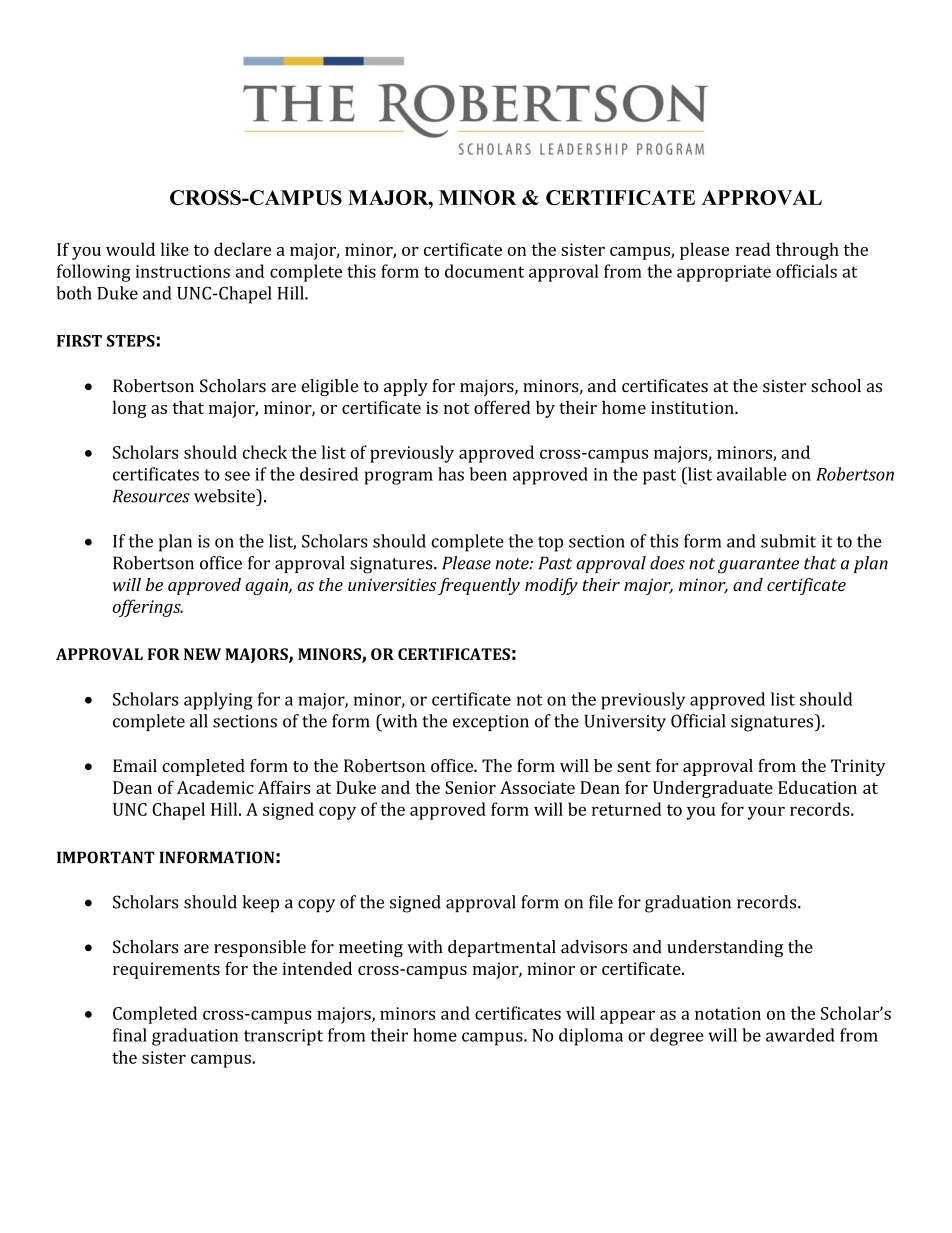 The height and width of the document is (1233, 952). What do you see at coordinates (151, 496) in the document?
I see `Resources` at bounding box center [151, 496].
